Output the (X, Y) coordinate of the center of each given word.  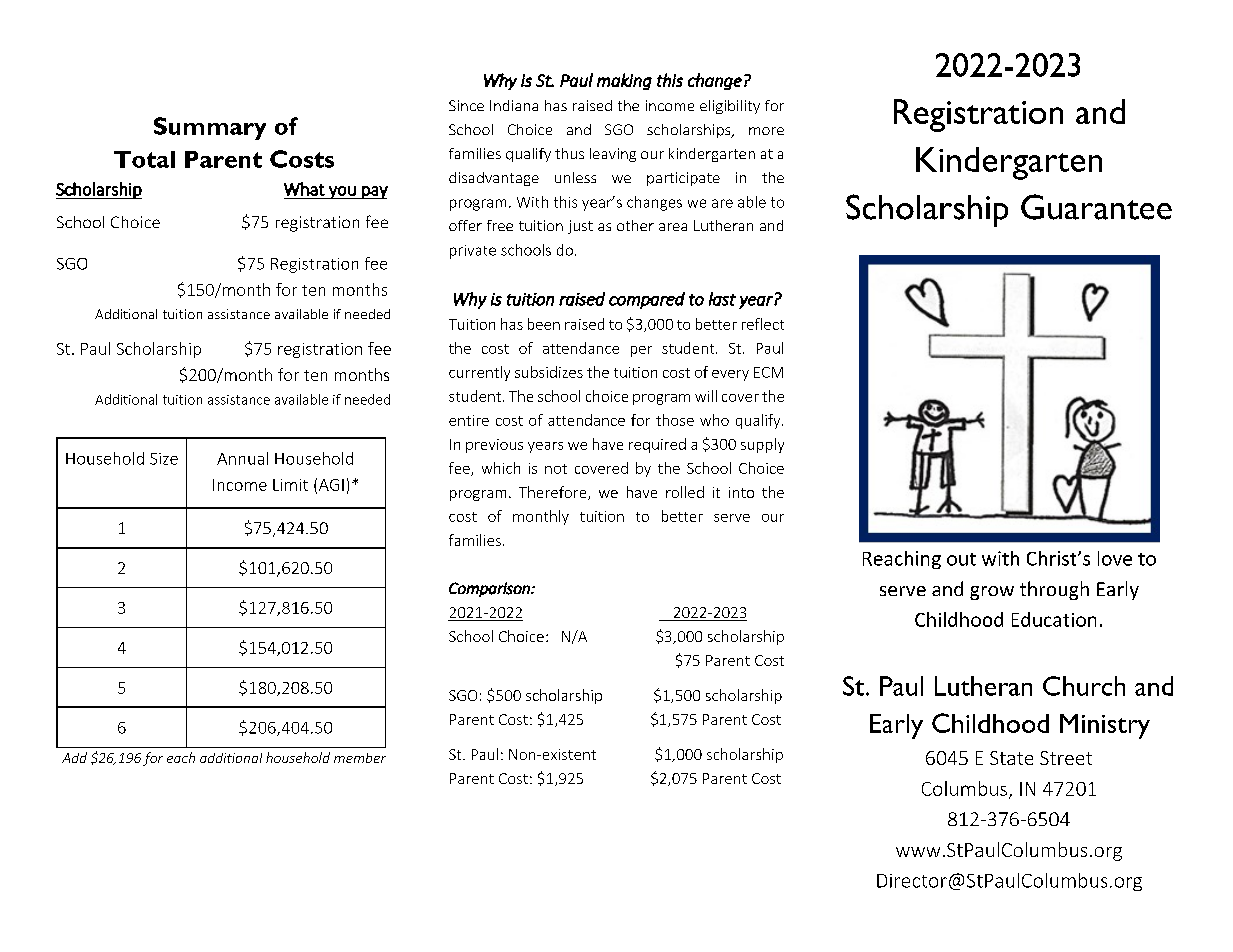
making (624, 81)
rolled (685, 492)
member (360, 758)
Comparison (490, 589)
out (961, 559)
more (766, 131)
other (635, 225)
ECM (768, 372)
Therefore (554, 493)
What (304, 189)
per (641, 351)
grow (992, 593)
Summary (210, 128)
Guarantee (1096, 207)
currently (479, 373)
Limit (290, 485)
